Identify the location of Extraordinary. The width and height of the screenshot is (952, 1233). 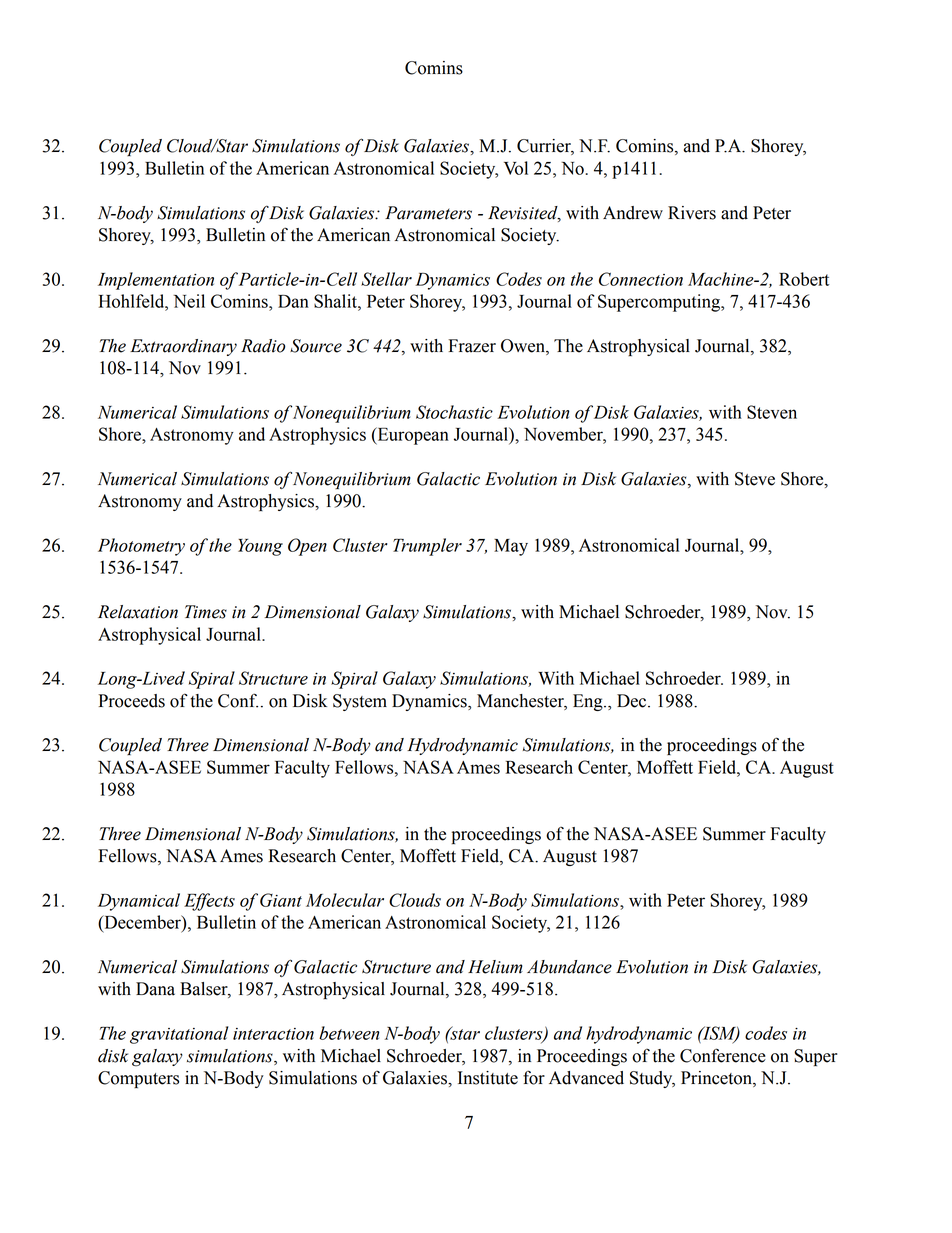
(183, 347).
